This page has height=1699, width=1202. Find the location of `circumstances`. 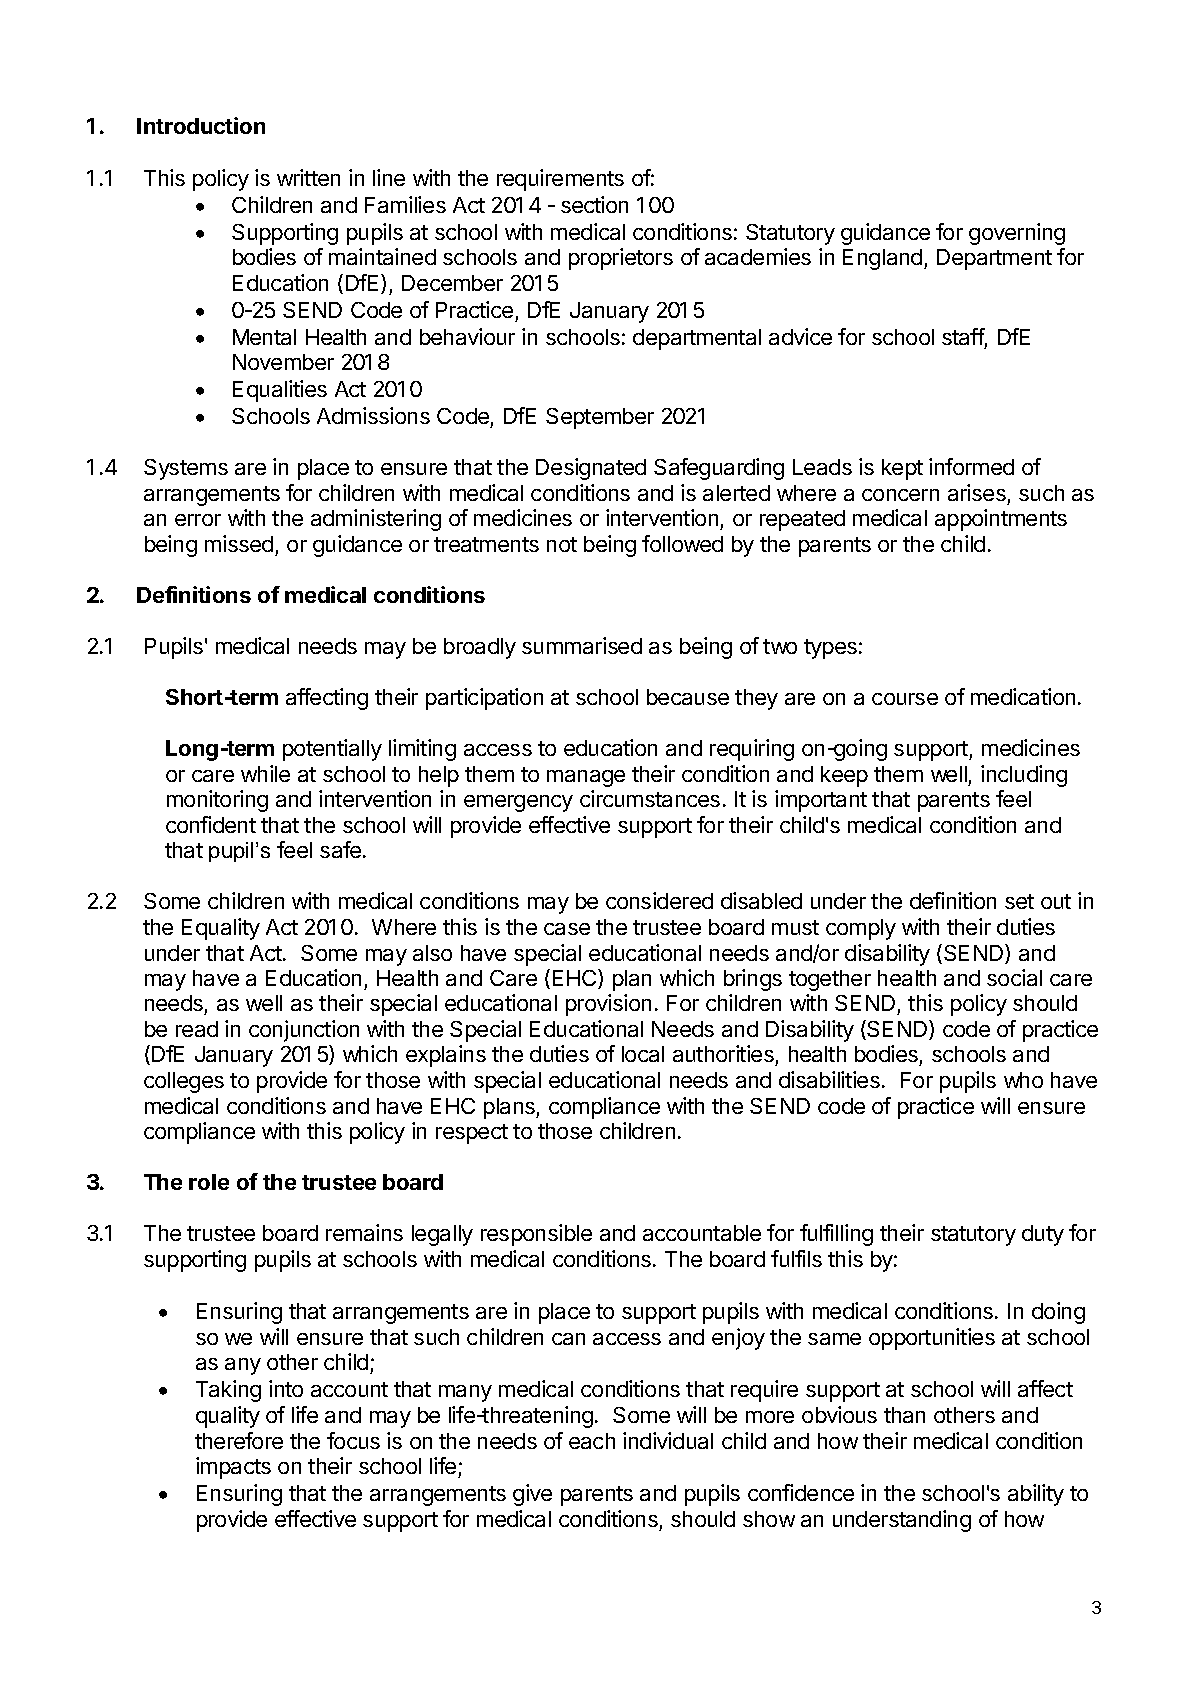

circumstances is located at coordinates (650, 798).
